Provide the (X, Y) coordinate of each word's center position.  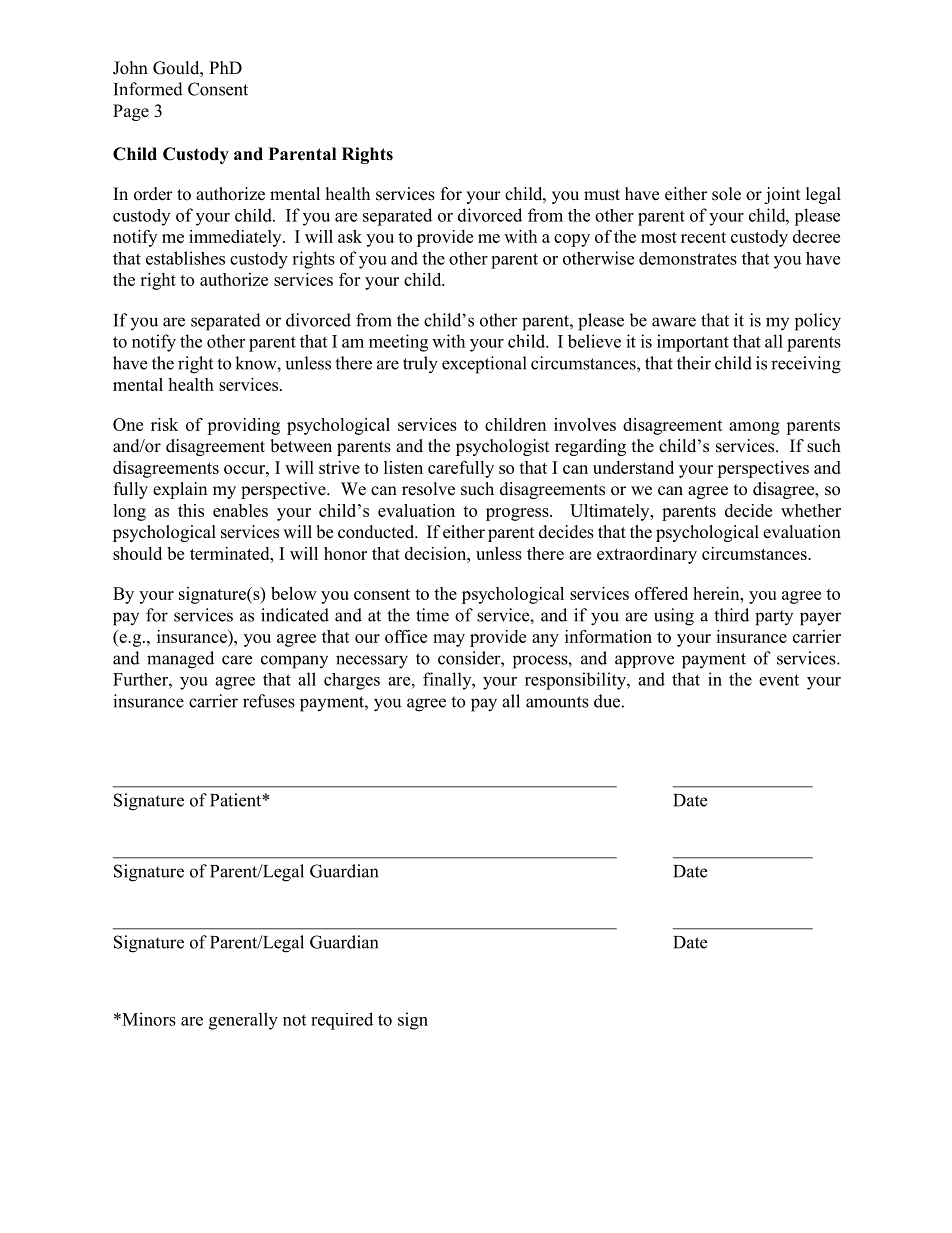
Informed (148, 89)
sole (726, 194)
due (607, 701)
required (342, 1021)
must (602, 195)
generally (243, 1021)
